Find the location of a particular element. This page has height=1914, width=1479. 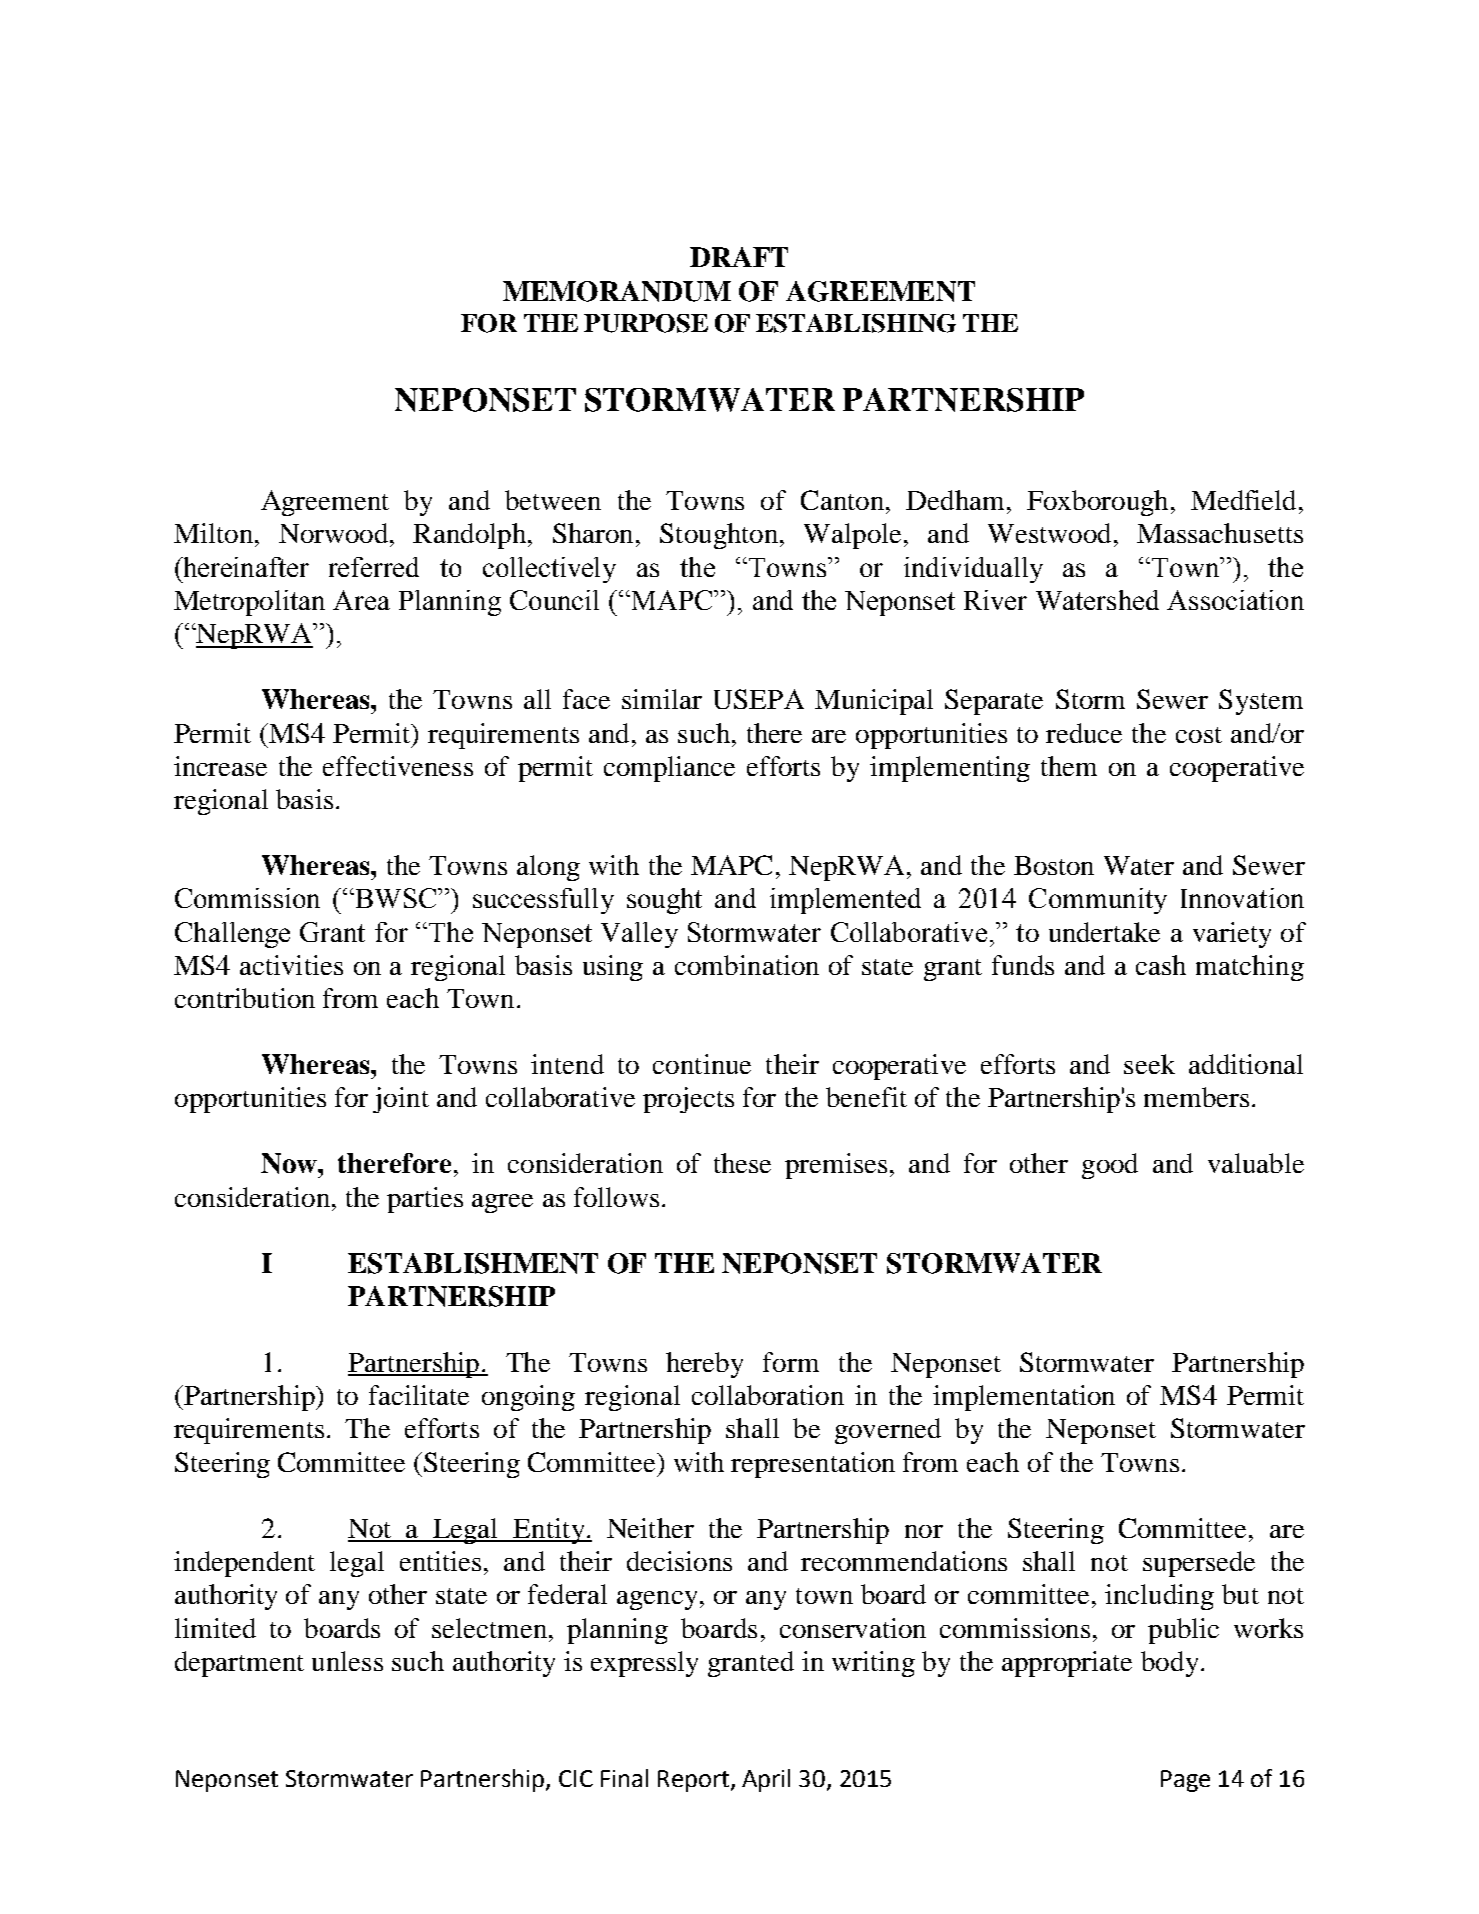

Page is located at coordinates (1185, 1781).
